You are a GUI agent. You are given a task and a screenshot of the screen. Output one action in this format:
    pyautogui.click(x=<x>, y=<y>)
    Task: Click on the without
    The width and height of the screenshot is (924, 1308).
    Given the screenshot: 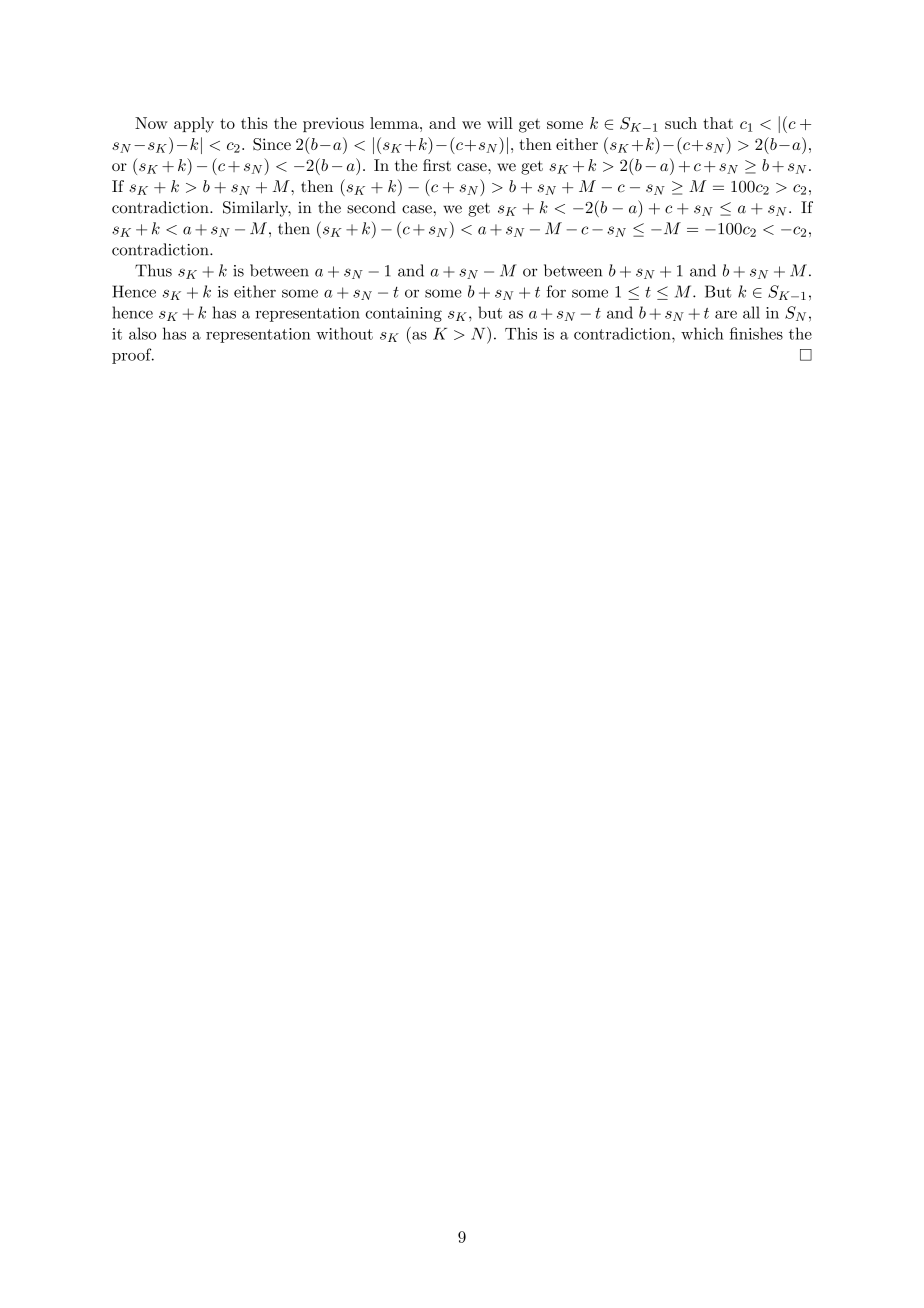 What is the action you would take?
    pyautogui.click(x=344, y=333)
